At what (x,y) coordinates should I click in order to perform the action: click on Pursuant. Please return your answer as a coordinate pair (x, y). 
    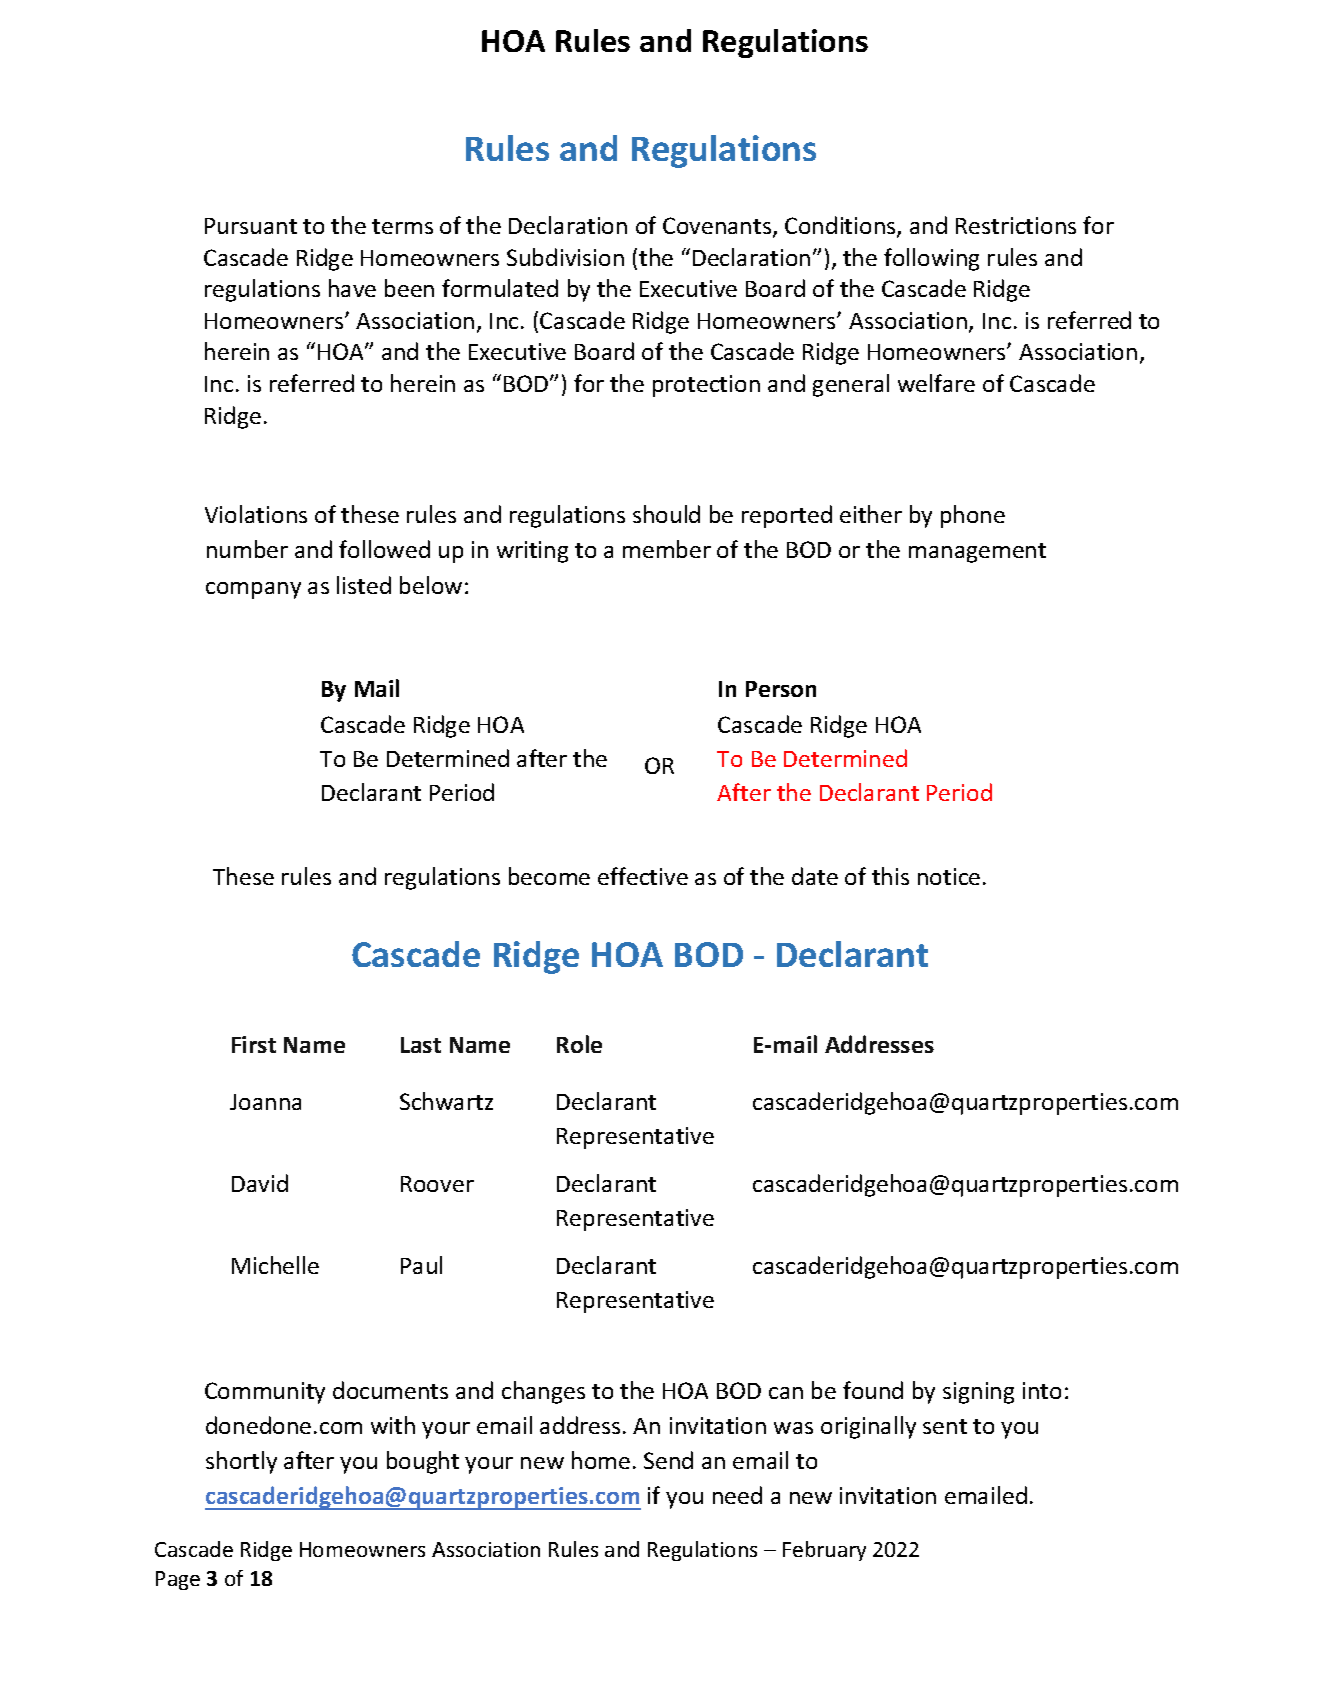
    Looking at the image, I should click on (251, 226).
